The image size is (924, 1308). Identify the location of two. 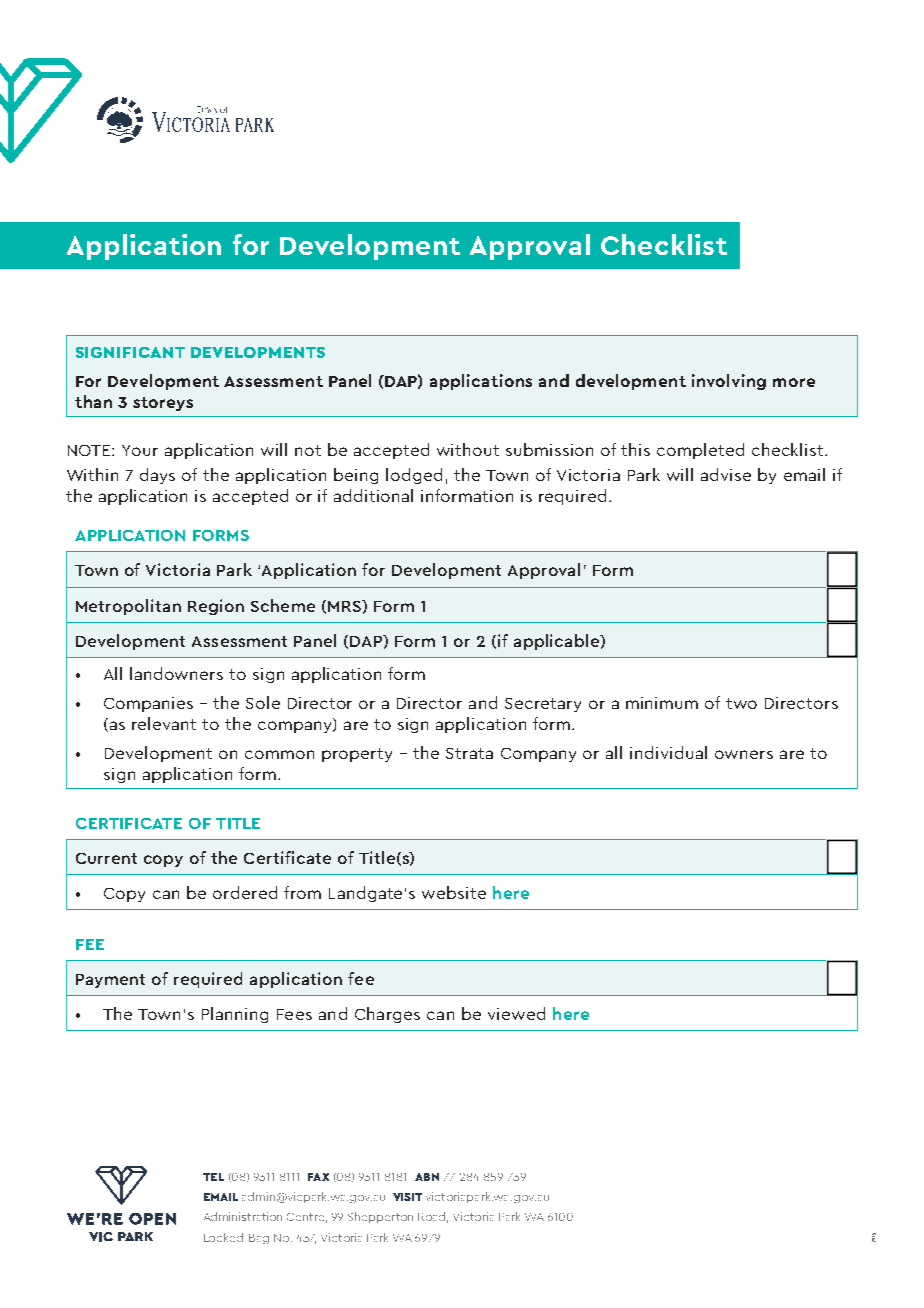
(741, 703).
